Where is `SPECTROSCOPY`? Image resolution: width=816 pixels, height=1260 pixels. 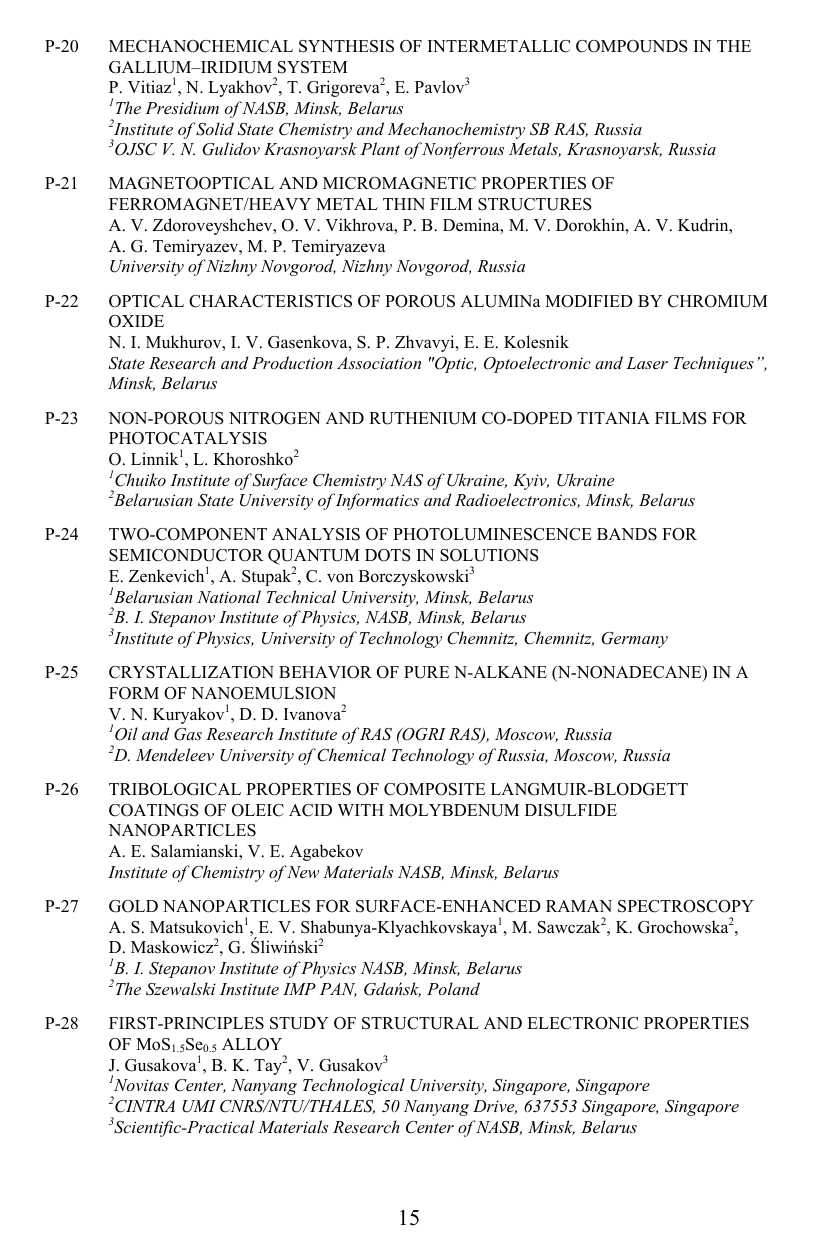 SPECTROSCOPY is located at coordinates (686, 906).
